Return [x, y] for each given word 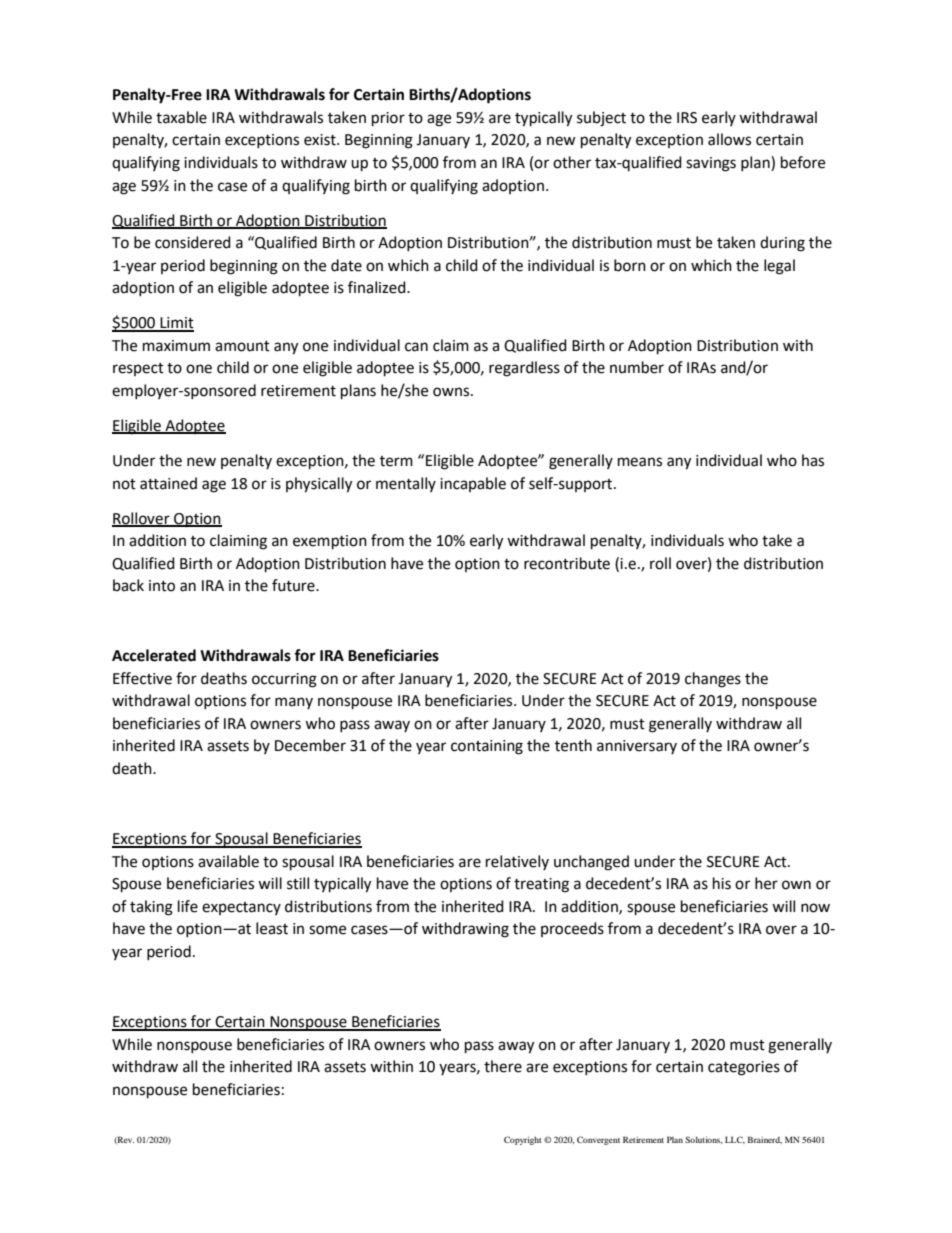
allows [729, 139]
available [228, 861]
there [503, 1066]
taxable [181, 117]
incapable [473, 484]
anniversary [637, 747]
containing [487, 747]
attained [168, 483]
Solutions [703, 1140]
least [272, 928]
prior [388, 119]
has [813, 460]
